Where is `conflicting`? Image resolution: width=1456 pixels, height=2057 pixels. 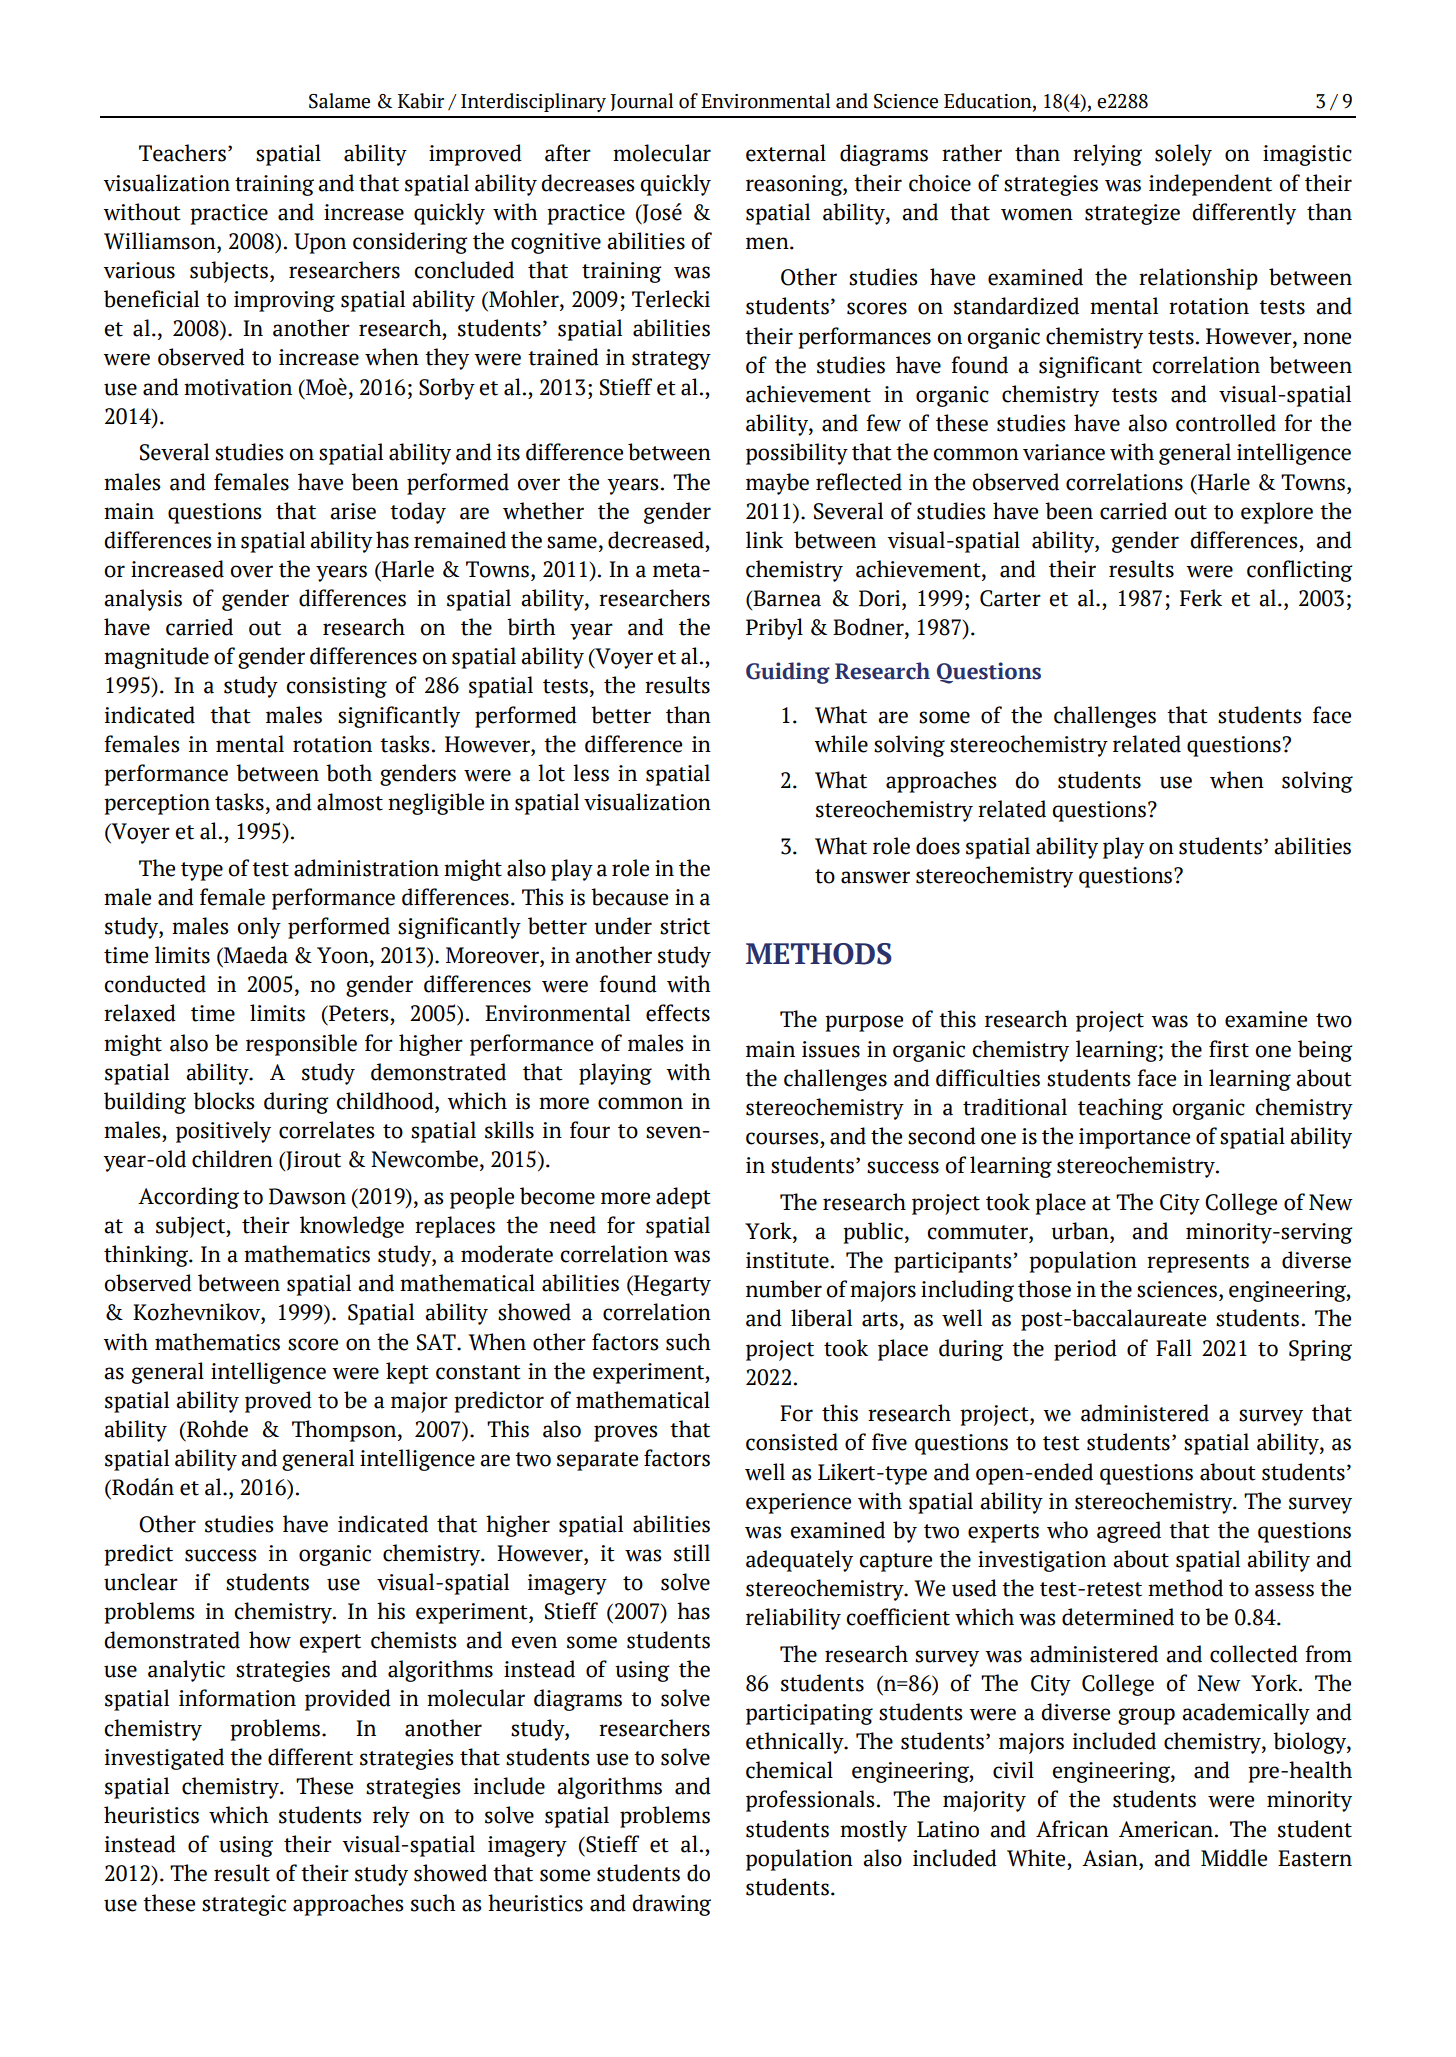 conflicting is located at coordinates (1300, 571).
